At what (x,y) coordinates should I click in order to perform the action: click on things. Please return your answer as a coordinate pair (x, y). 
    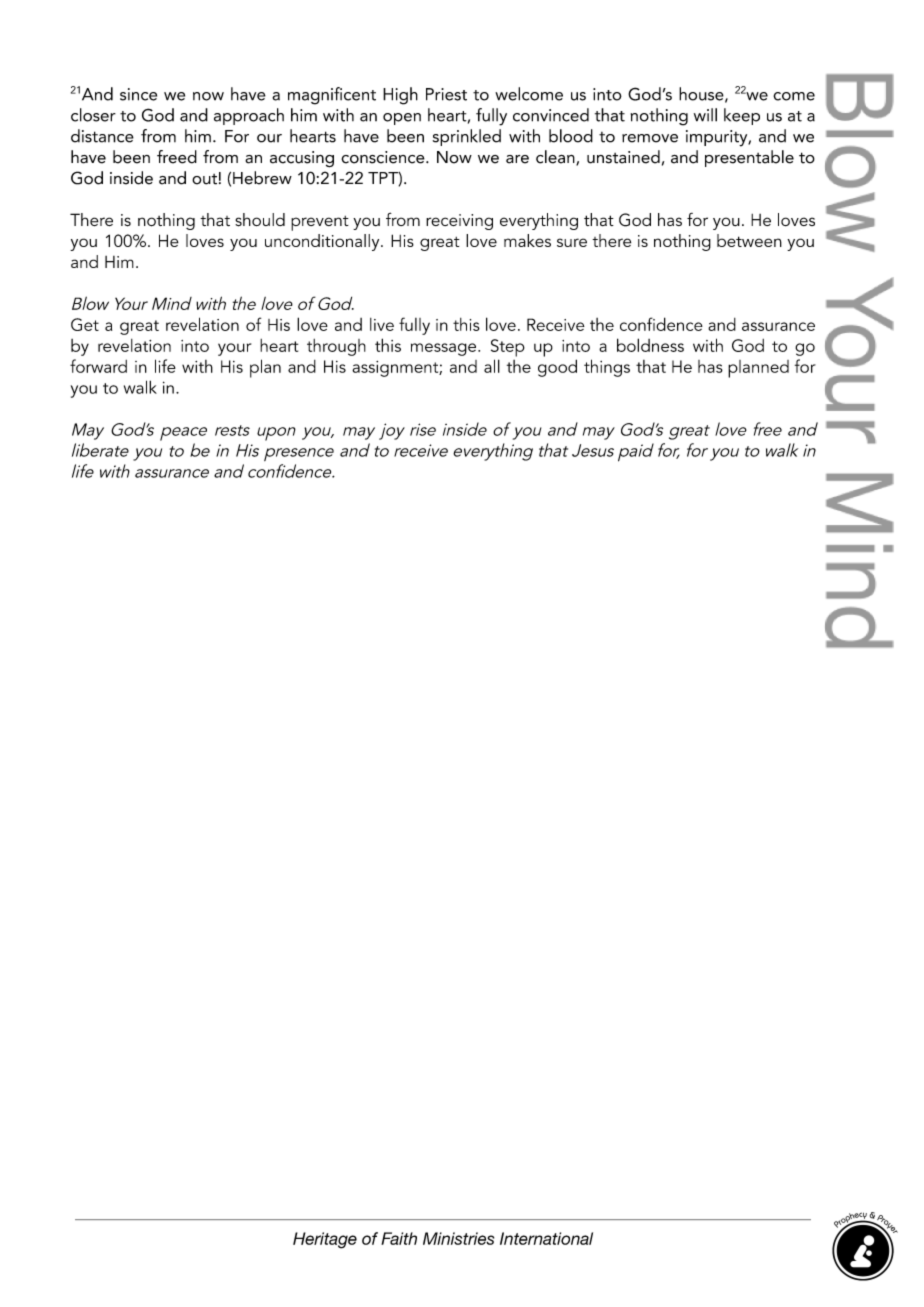
    Looking at the image, I should click on (607, 368).
